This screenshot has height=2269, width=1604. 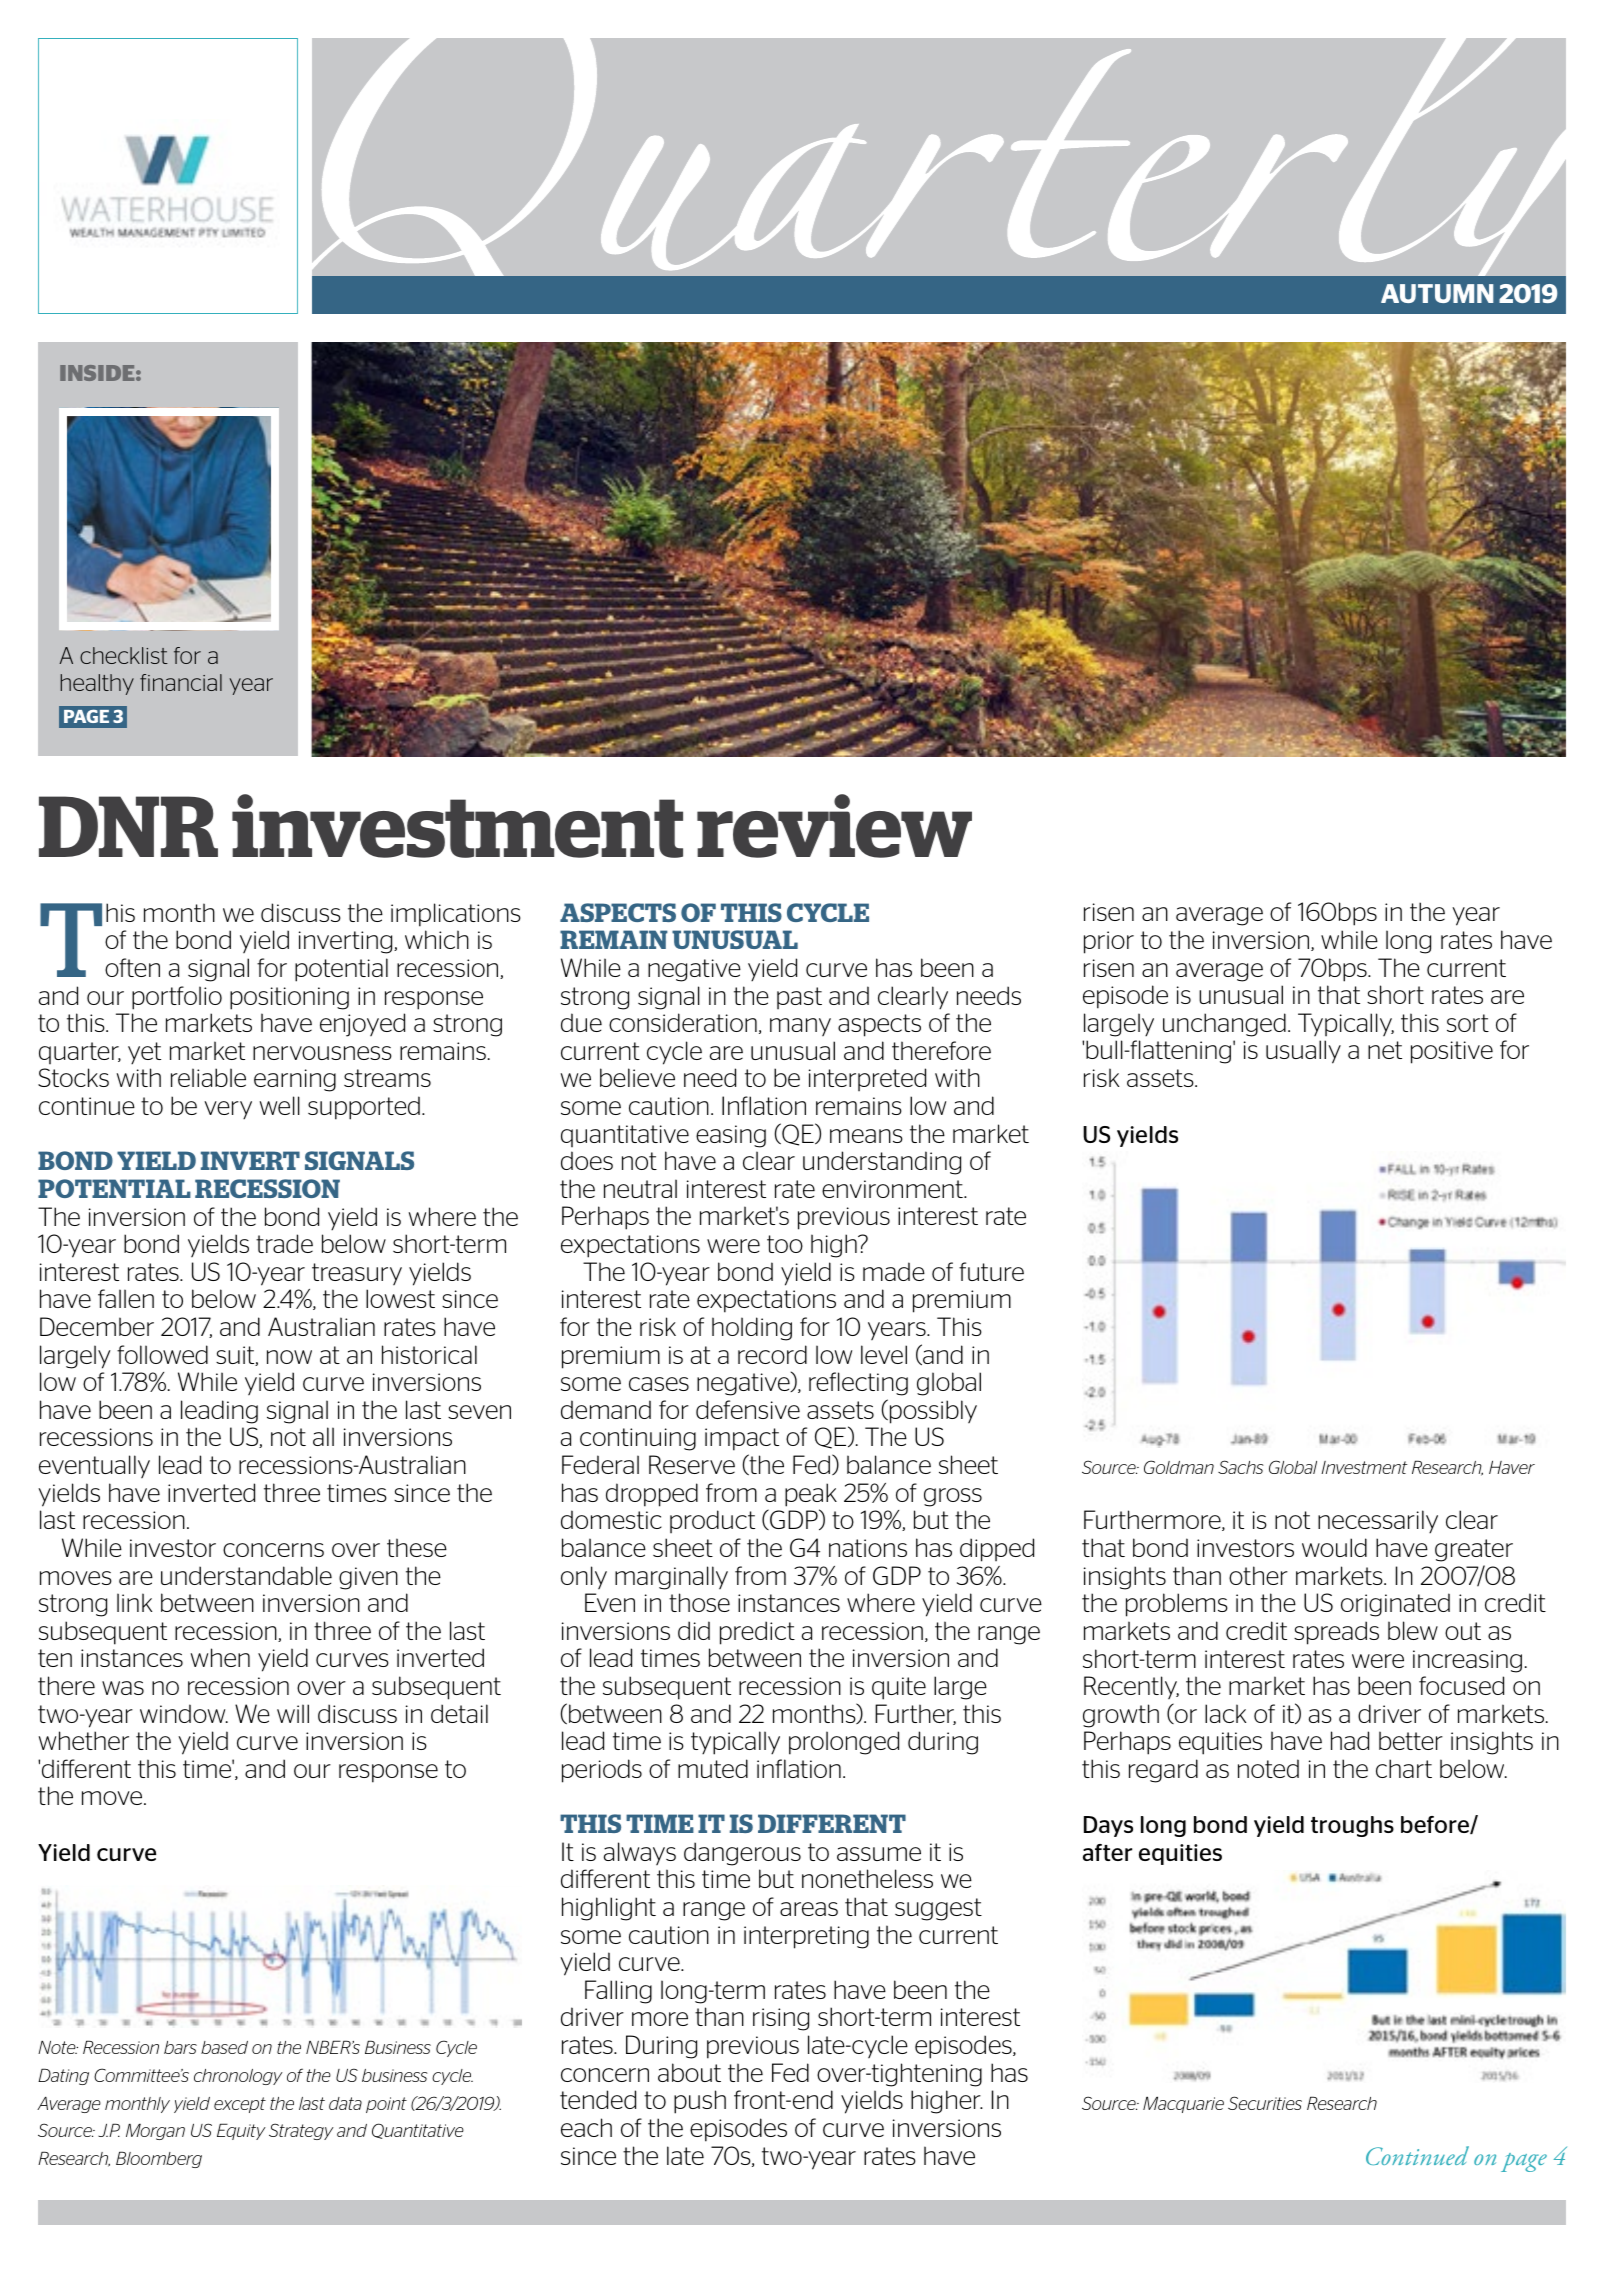 I want to click on past, so click(x=799, y=998).
